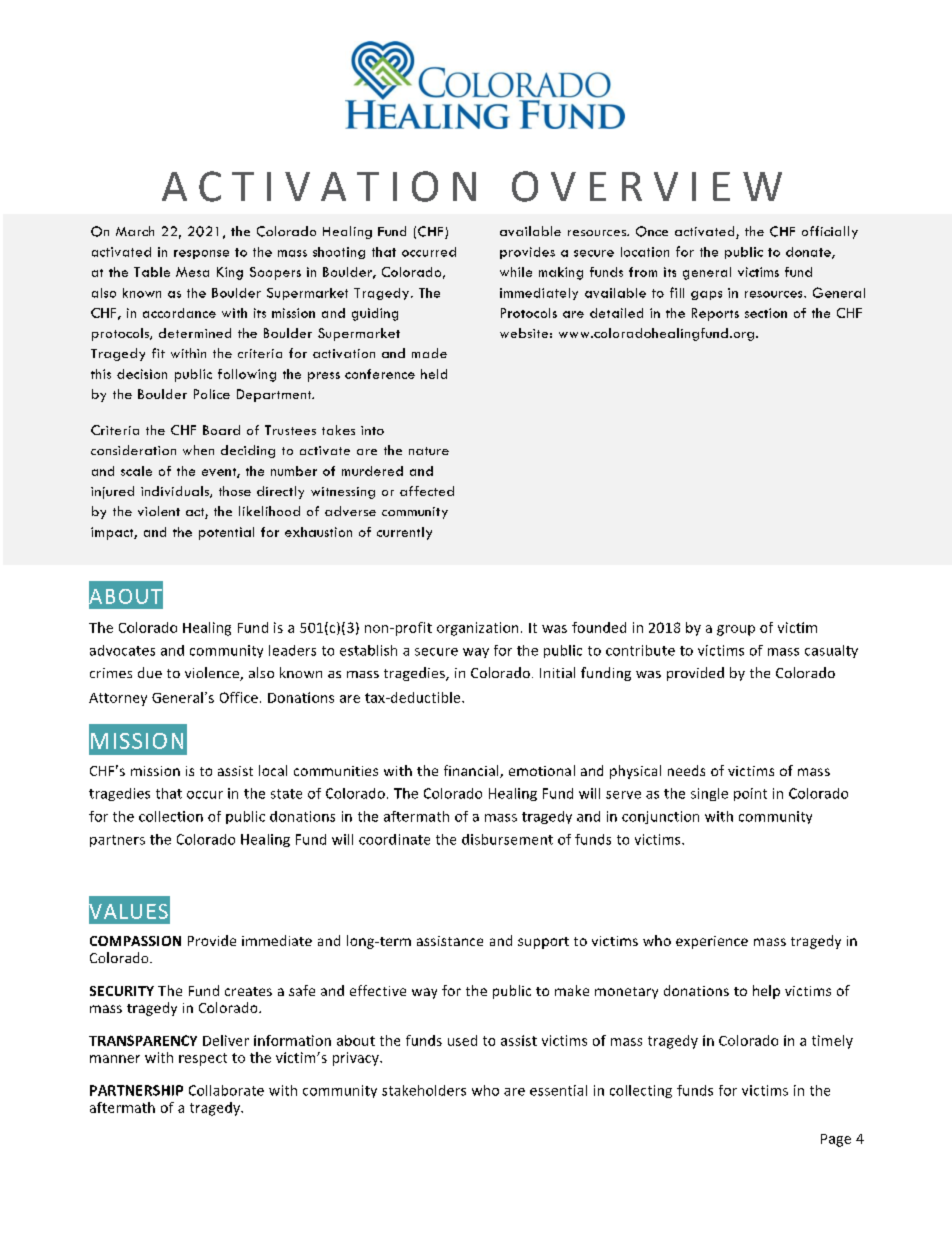 The image size is (952, 1233). Describe the element at coordinates (226, 1090) in the screenshot. I see `Collaborate` at that location.
